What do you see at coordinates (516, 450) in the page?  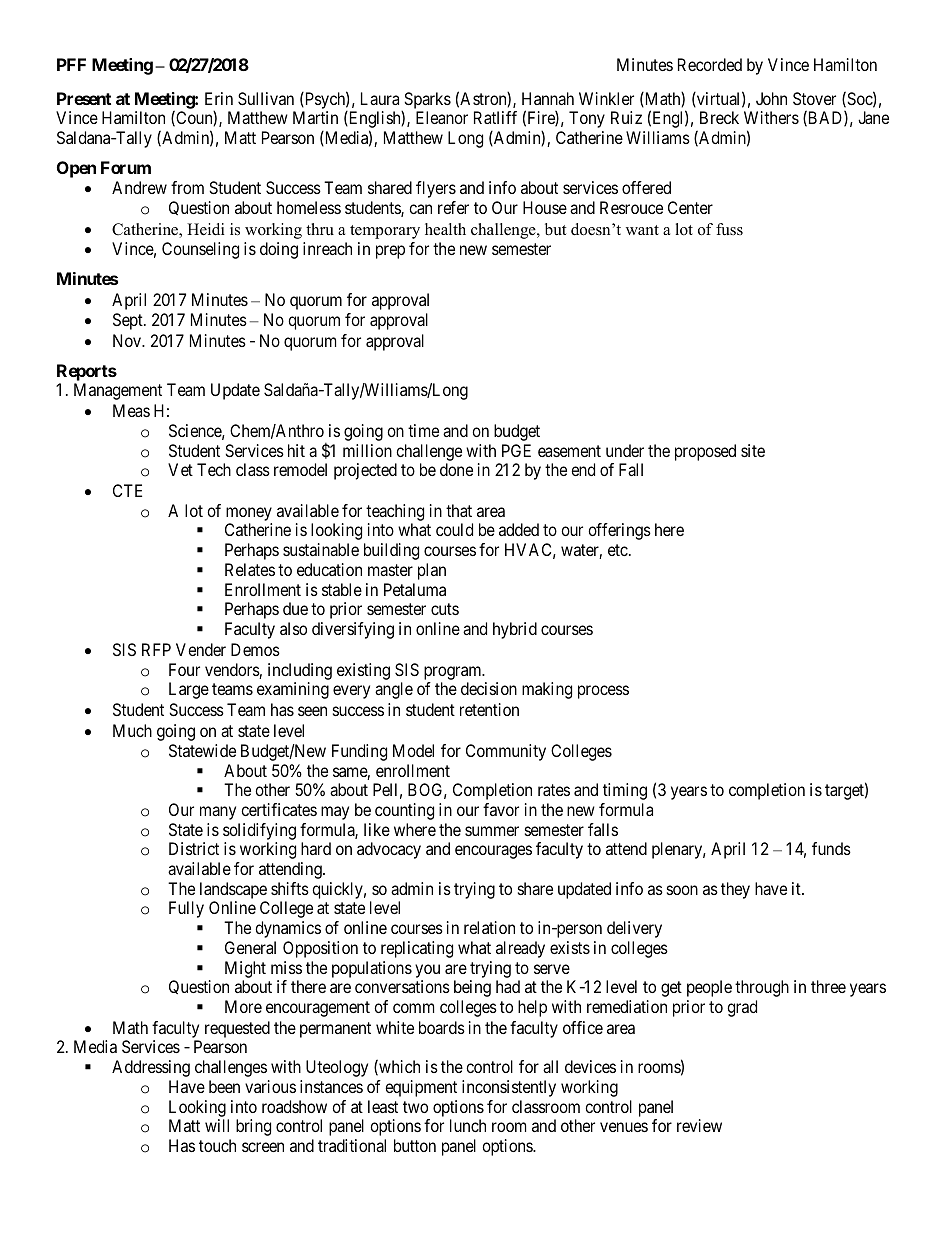 I see `PGE` at bounding box center [516, 450].
